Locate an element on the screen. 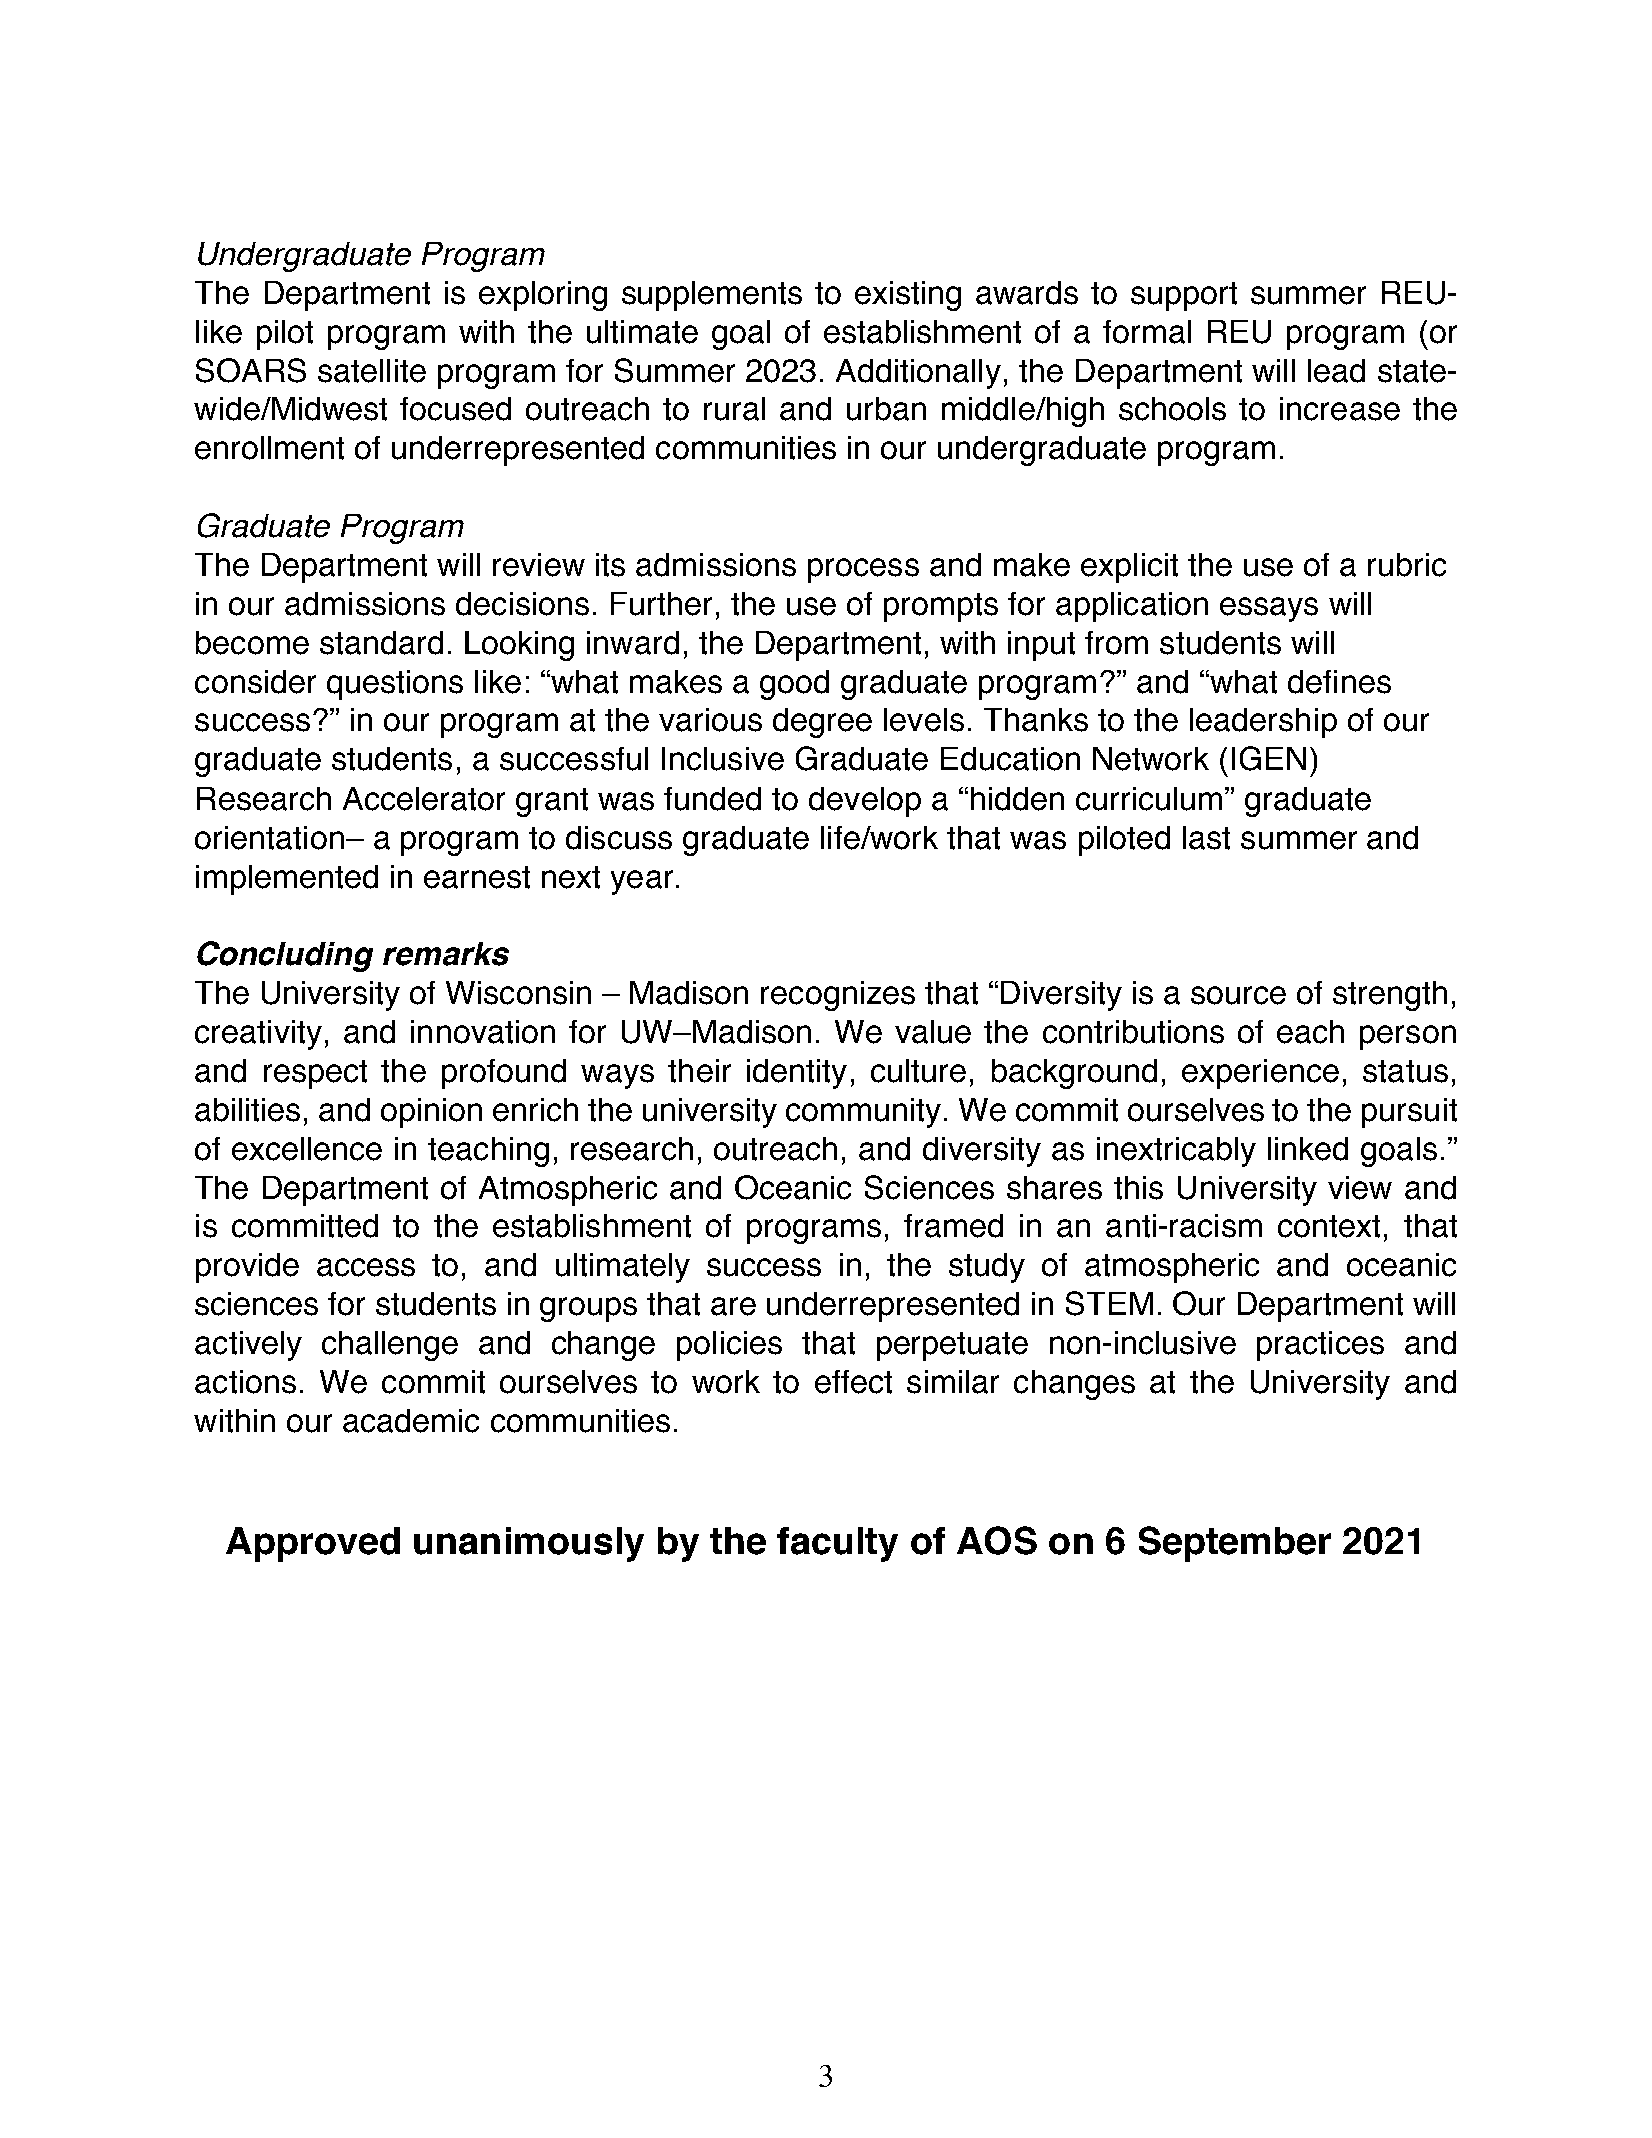 The image size is (1652, 2138). questions is located at coordinates (395, 685).
